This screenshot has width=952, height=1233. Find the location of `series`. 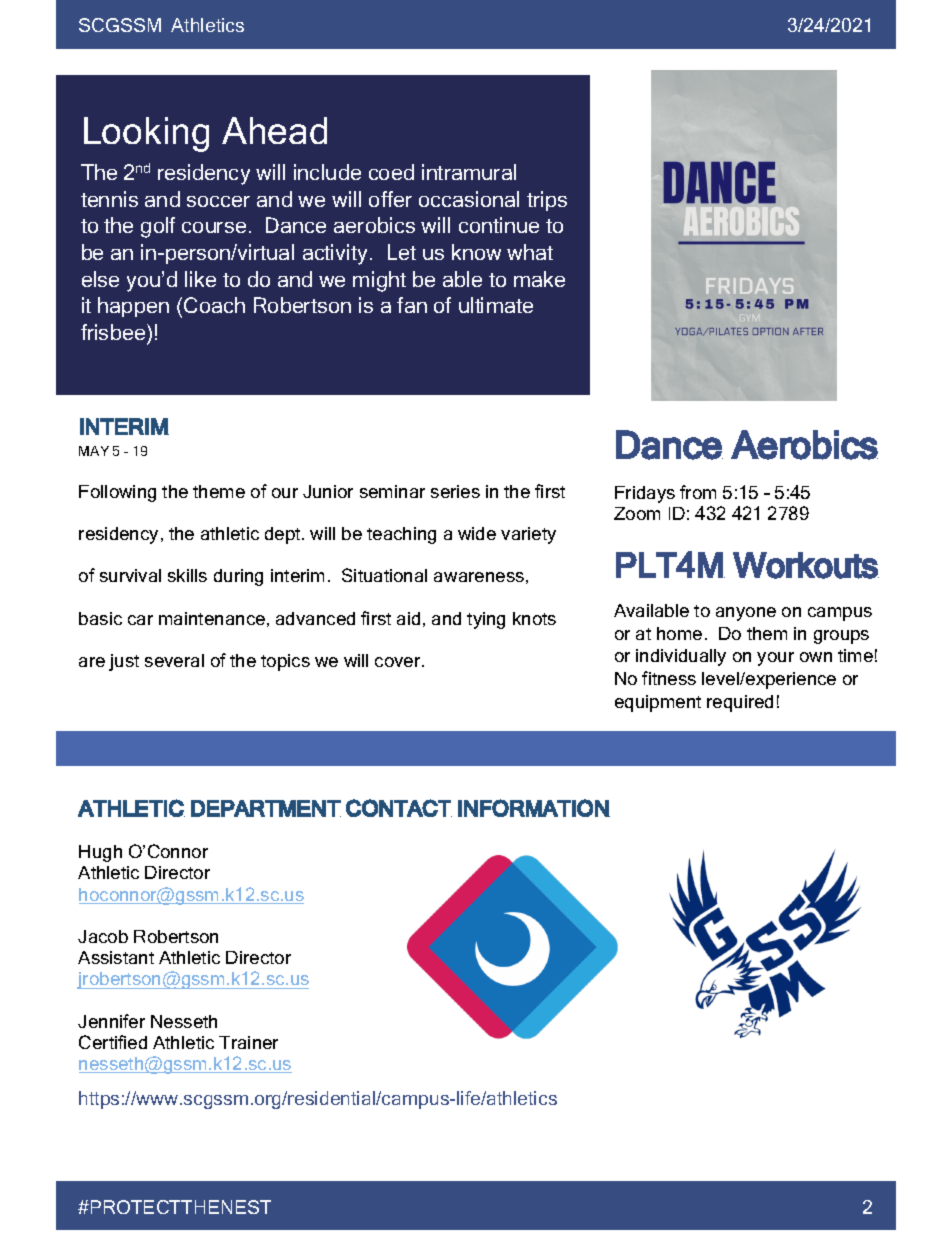

series is located at coordinates (455, 491).
